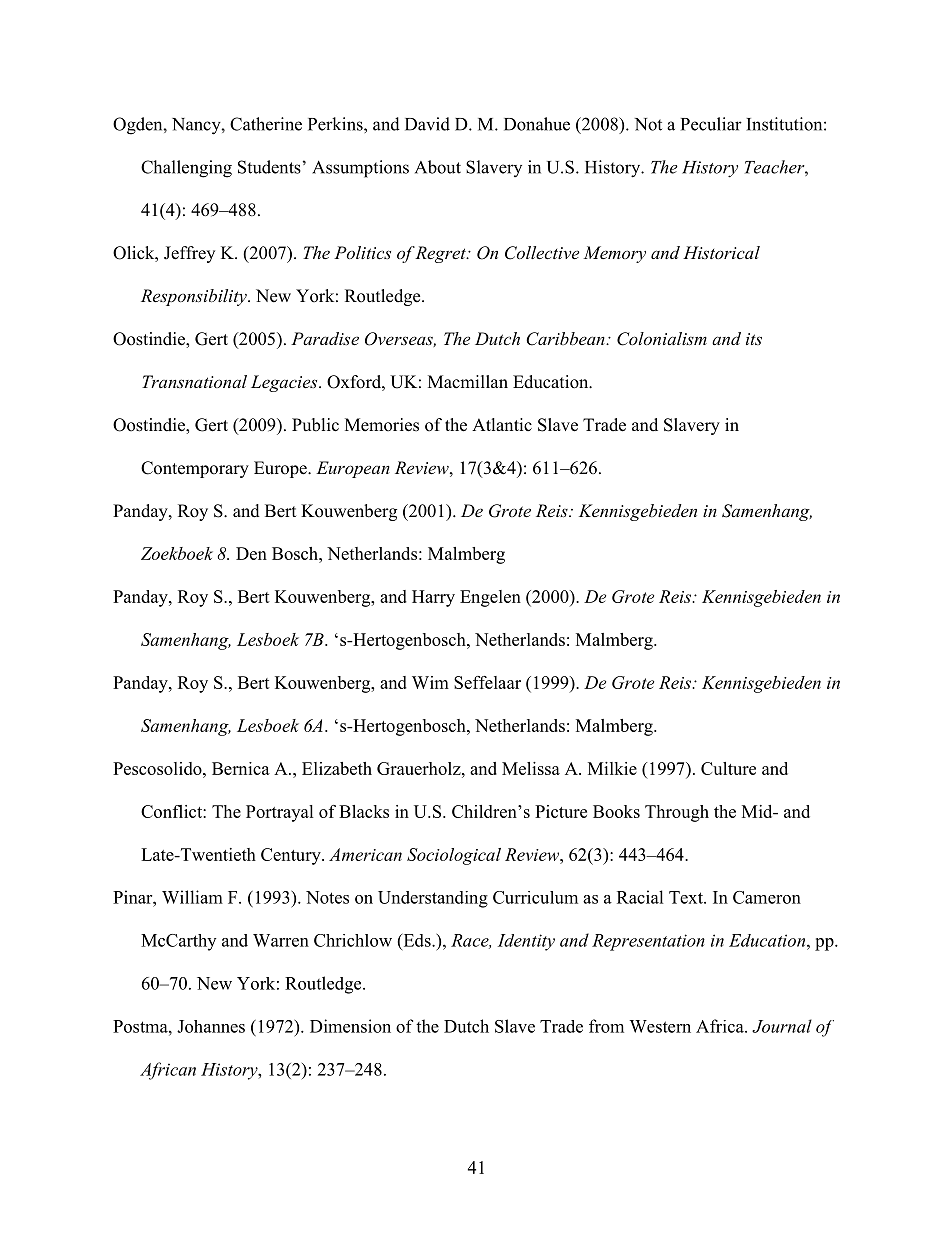 The height and width of the page is (1233, 952). I want to click on Peculiar, so click(711, 124).
